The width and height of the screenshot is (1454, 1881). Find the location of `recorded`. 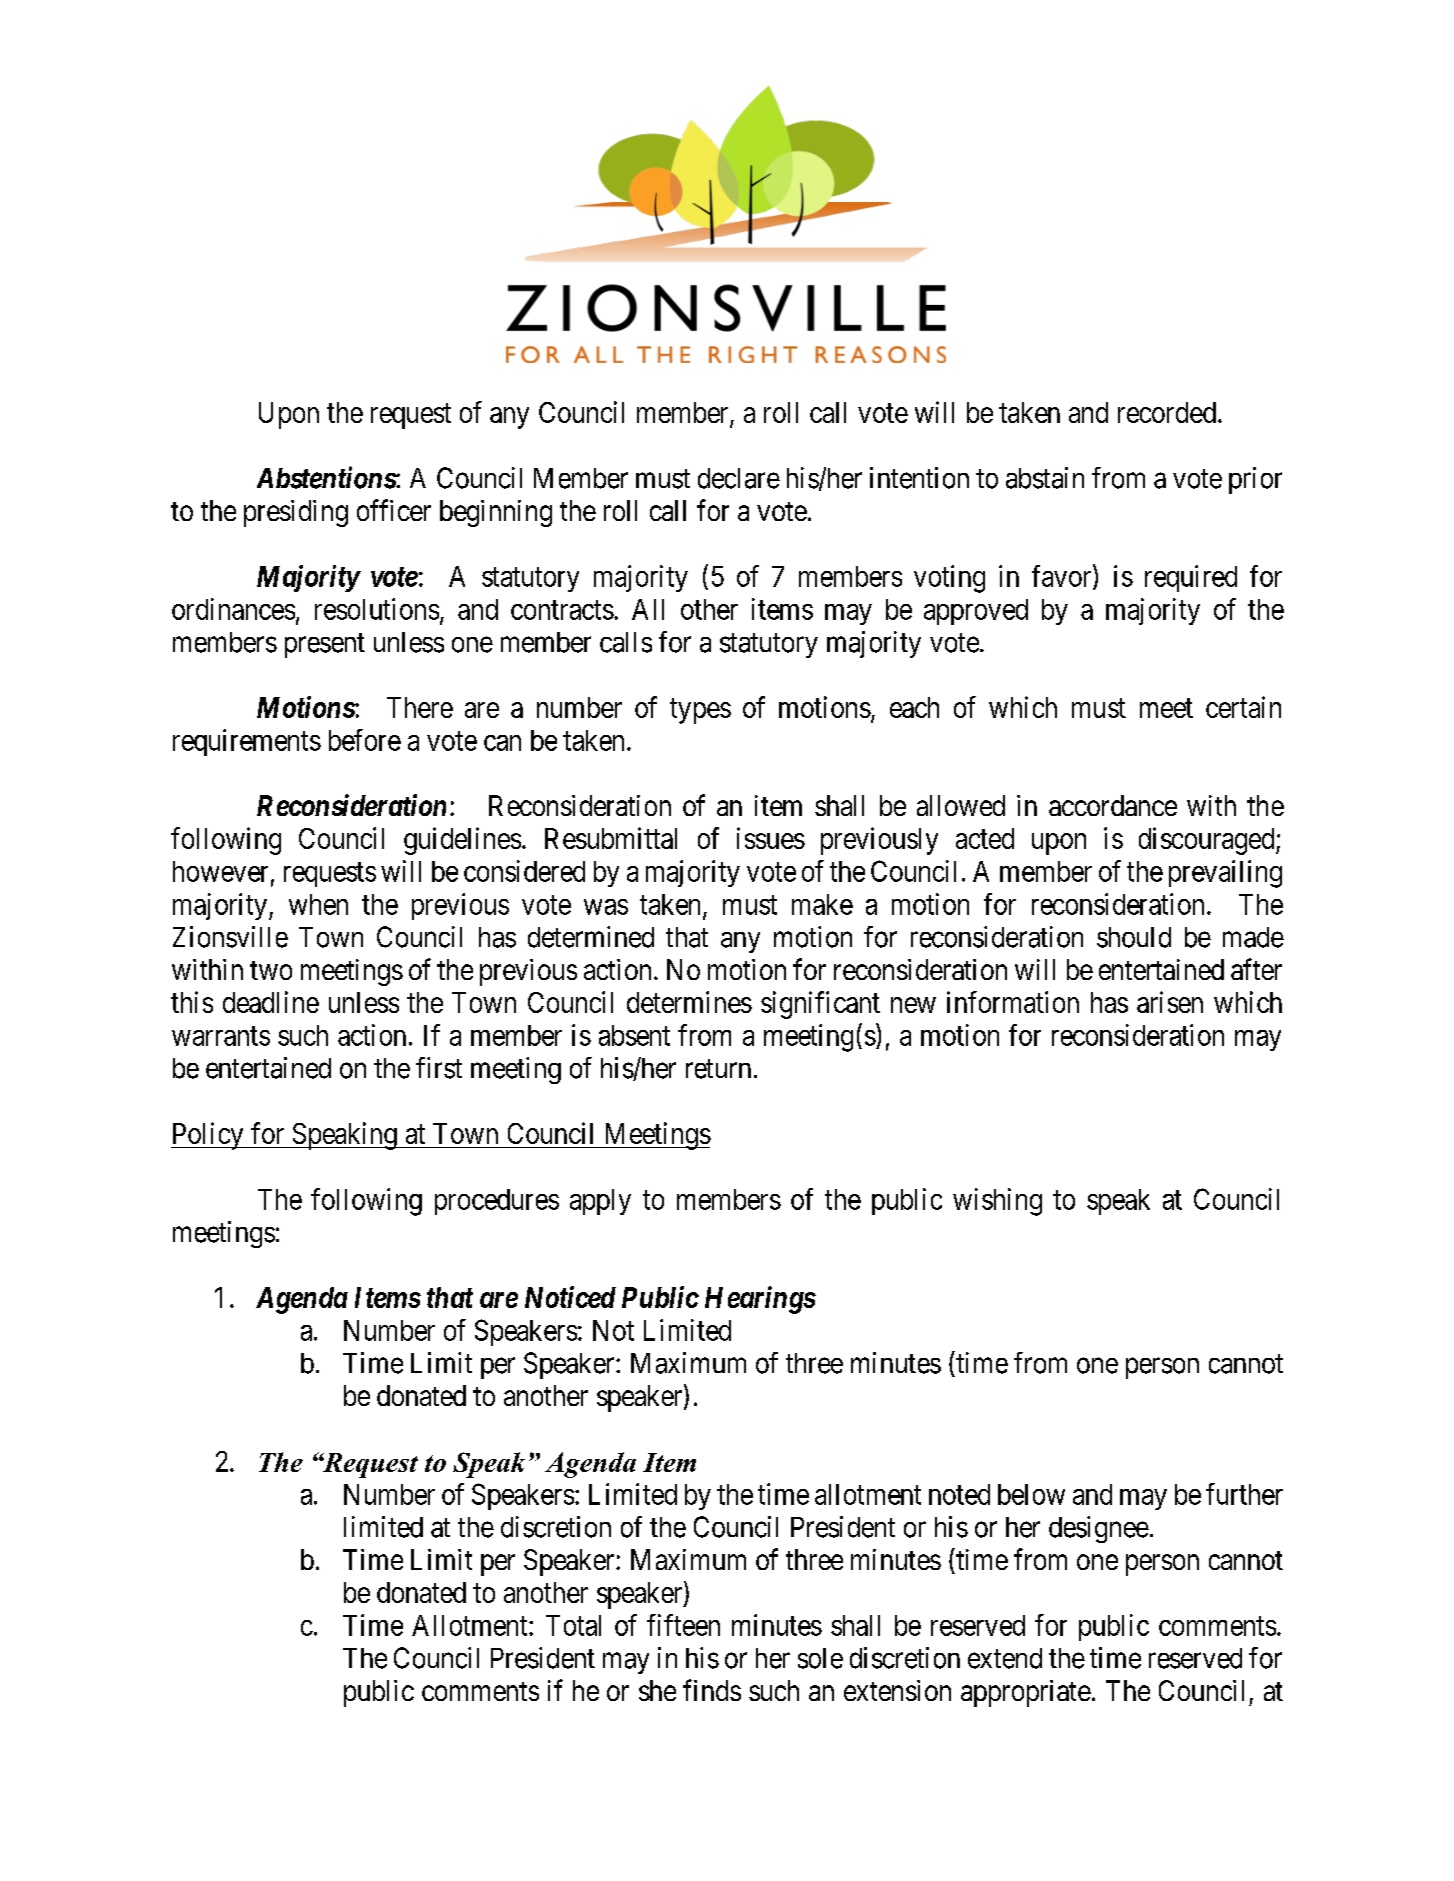

recorded is located at coordinates (1167, 412).
